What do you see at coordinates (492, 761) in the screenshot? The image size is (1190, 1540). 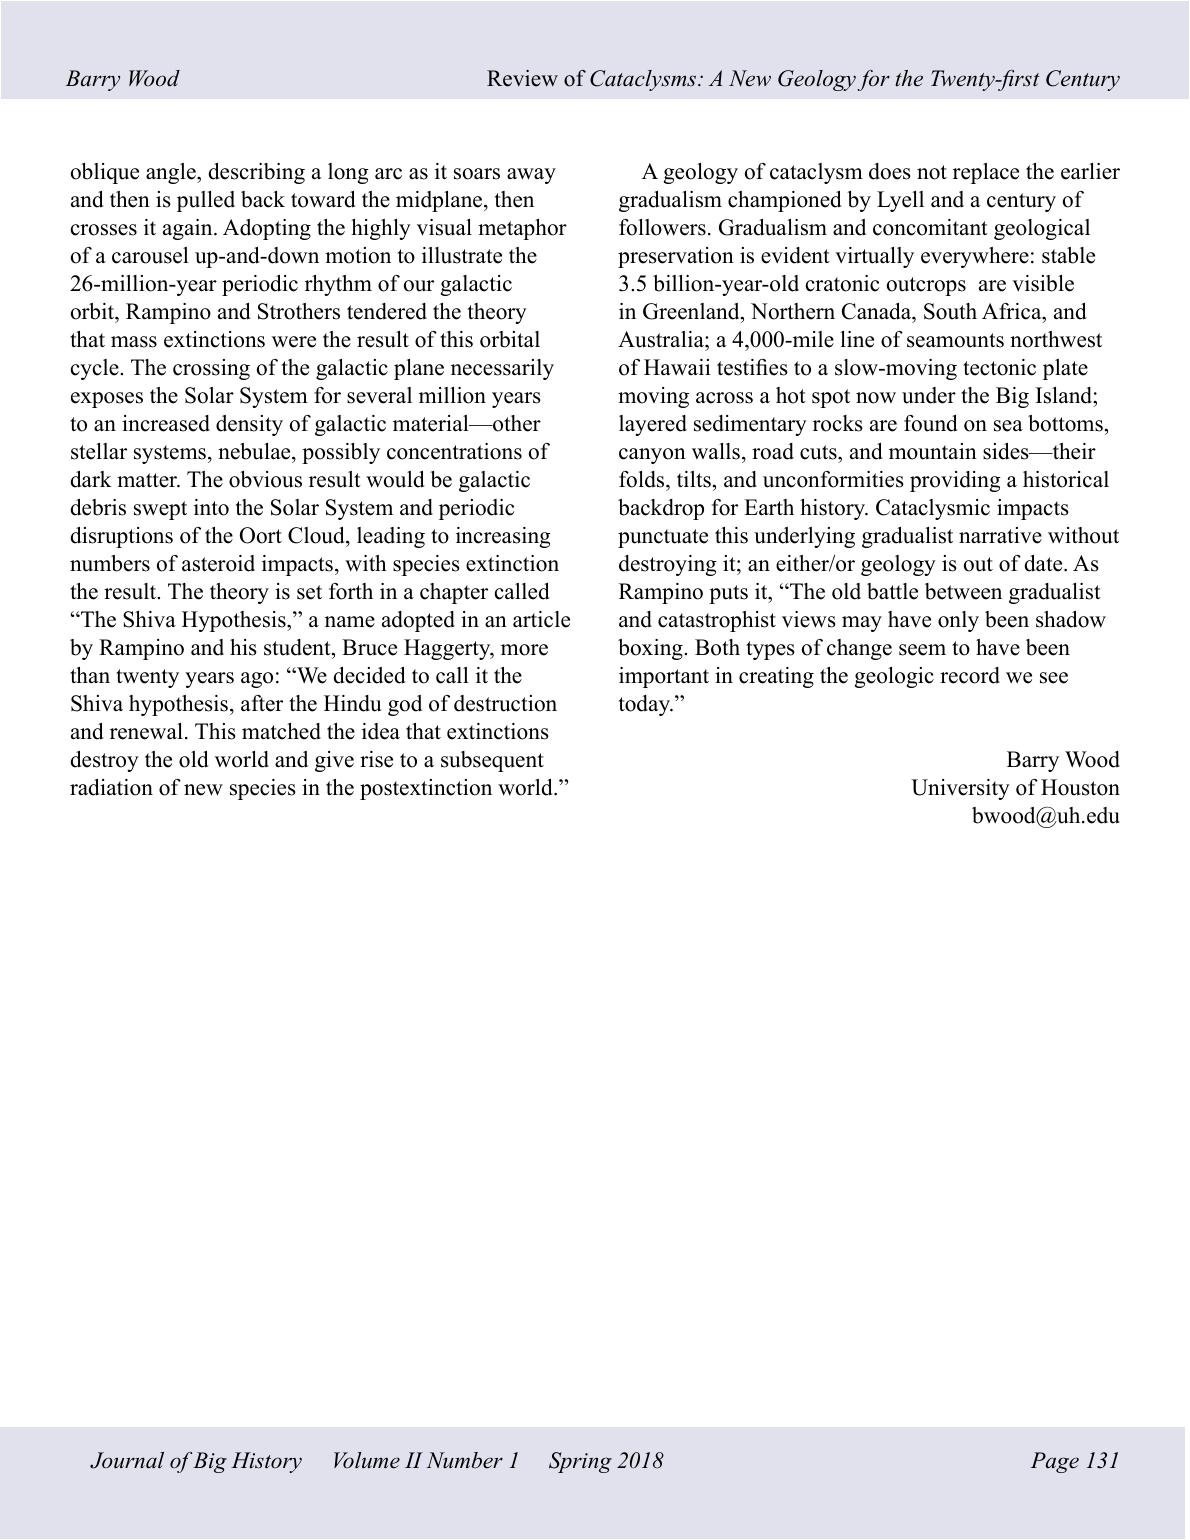 I see `subsequent` at bounding box center [492, 761].
